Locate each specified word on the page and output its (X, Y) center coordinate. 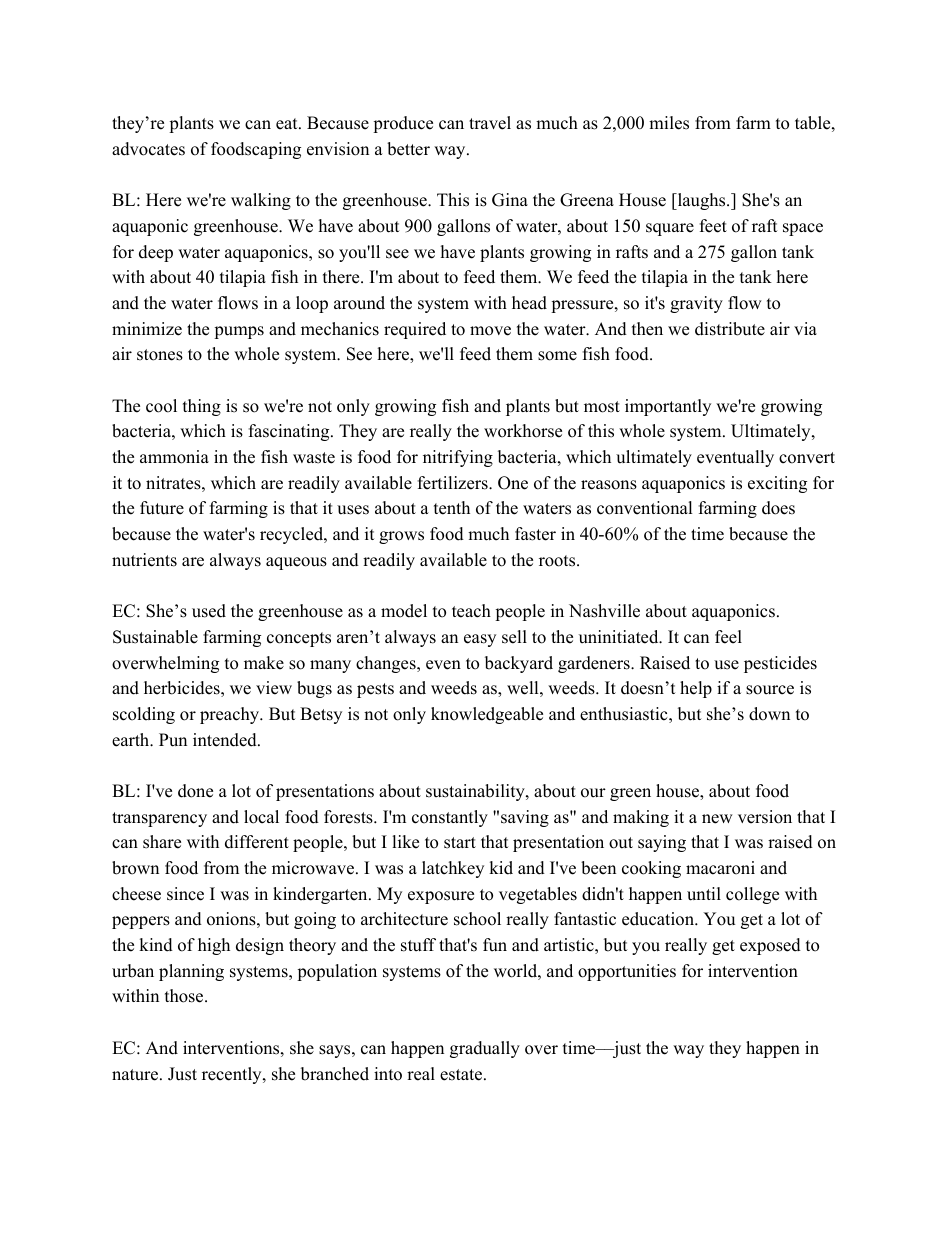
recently (233, 1075)
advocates (148, 149)
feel (728, 637)
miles (669, 123)
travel (490, 123)
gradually (485, 1049)
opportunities (627, 972)
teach (471, 611)
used (209, 611)
